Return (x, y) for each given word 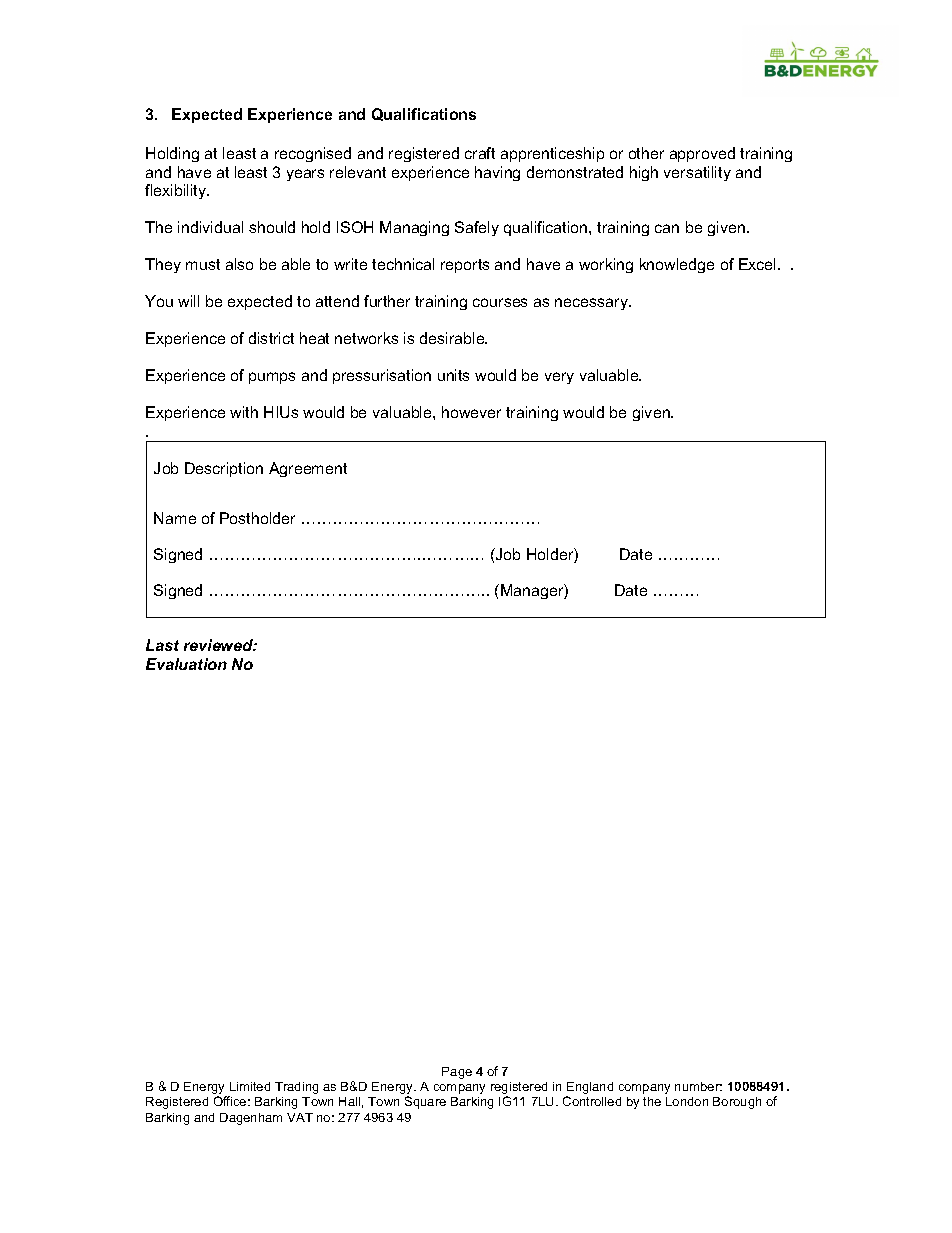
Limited (250, 1086)
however (471, 412)
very (559, 378)
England (589, 1089)
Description (224, 469)
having (497, 173)
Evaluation (186, 664)
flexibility (177, 191)
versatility (697, 173)
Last (162, 645)
